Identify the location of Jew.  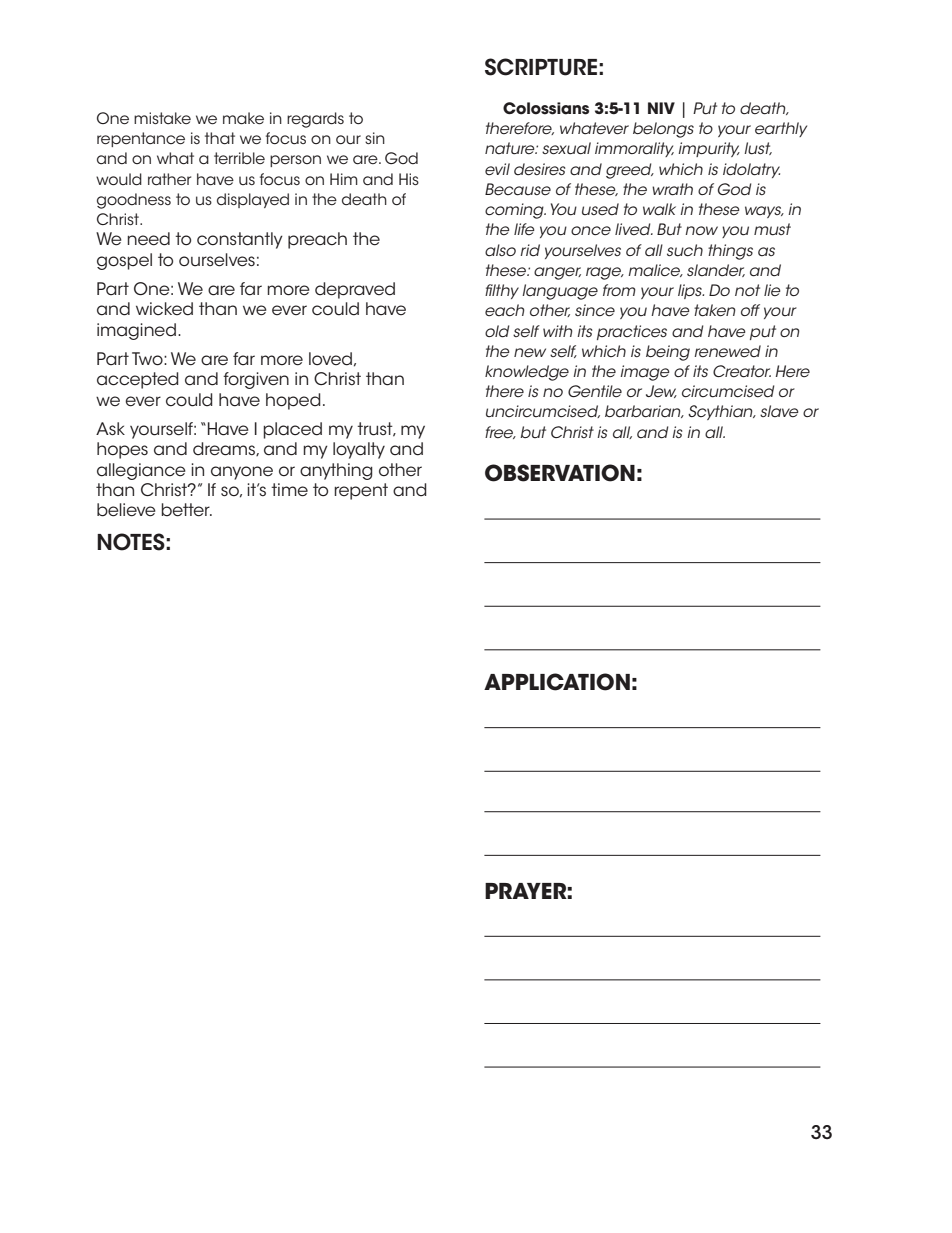
(661, 391).
